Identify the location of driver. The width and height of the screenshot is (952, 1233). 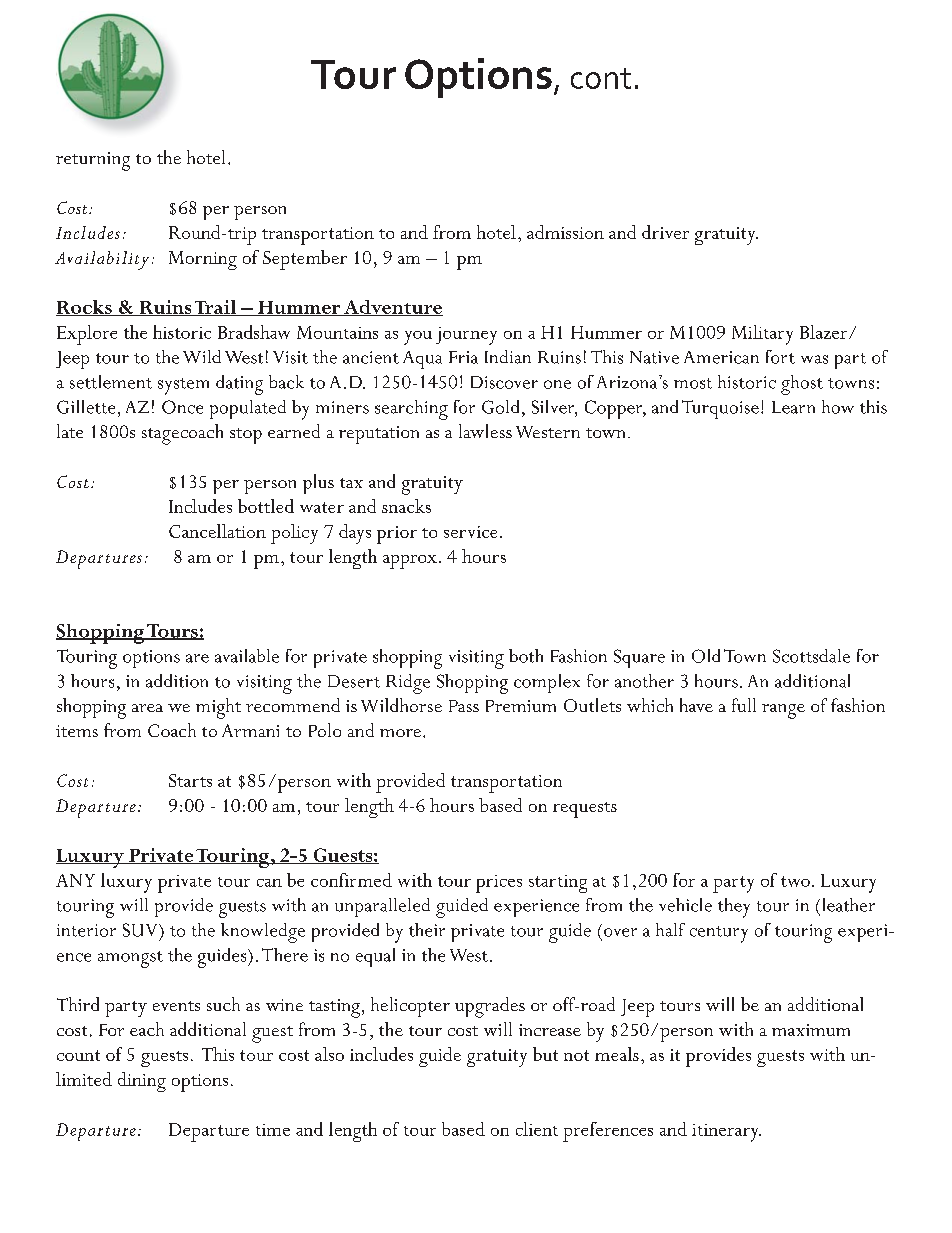
(665, 232).
